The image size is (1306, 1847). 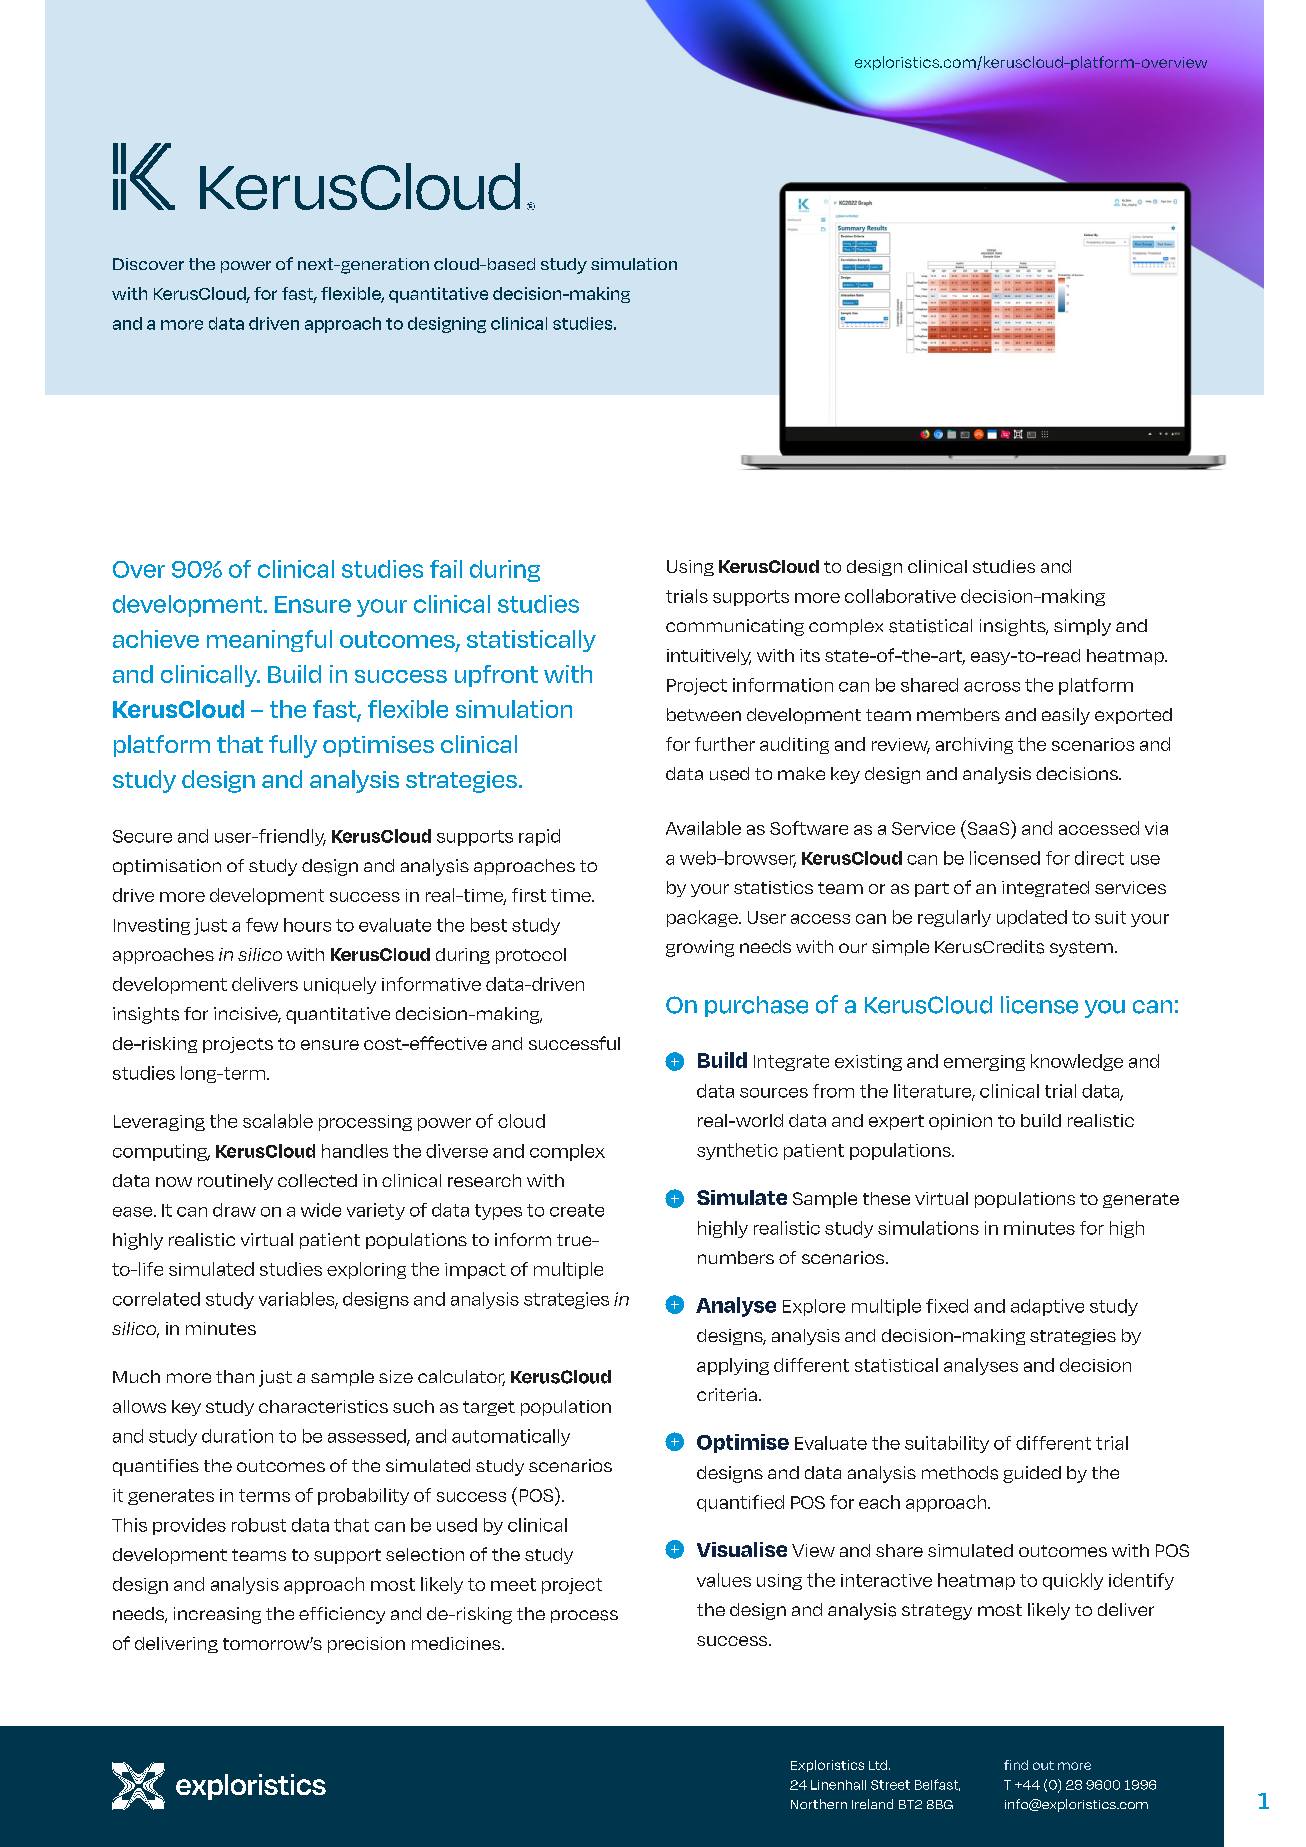 I want to click on communicating, so click(x=735, y=627).
